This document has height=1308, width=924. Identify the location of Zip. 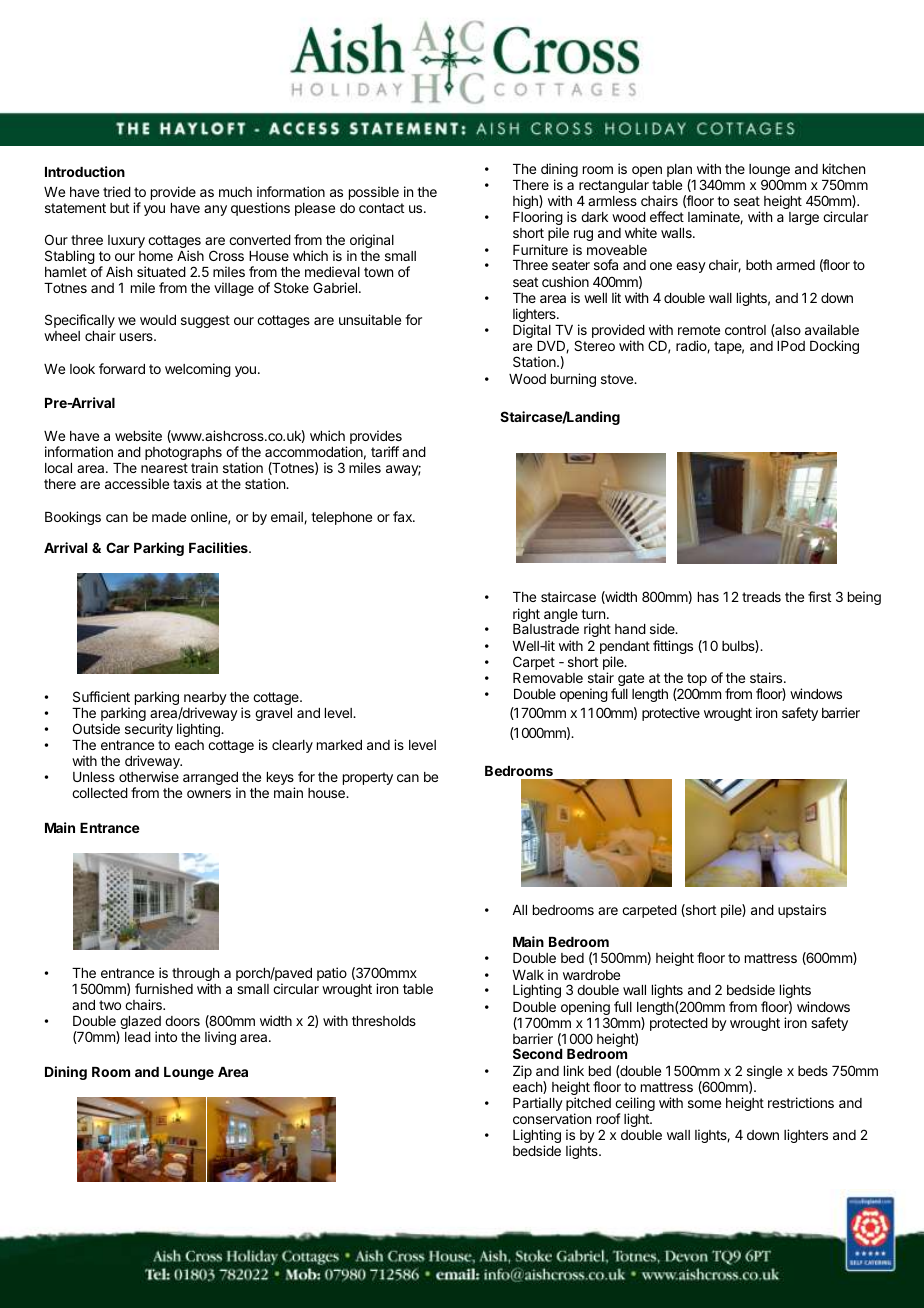
(522, 1072).
